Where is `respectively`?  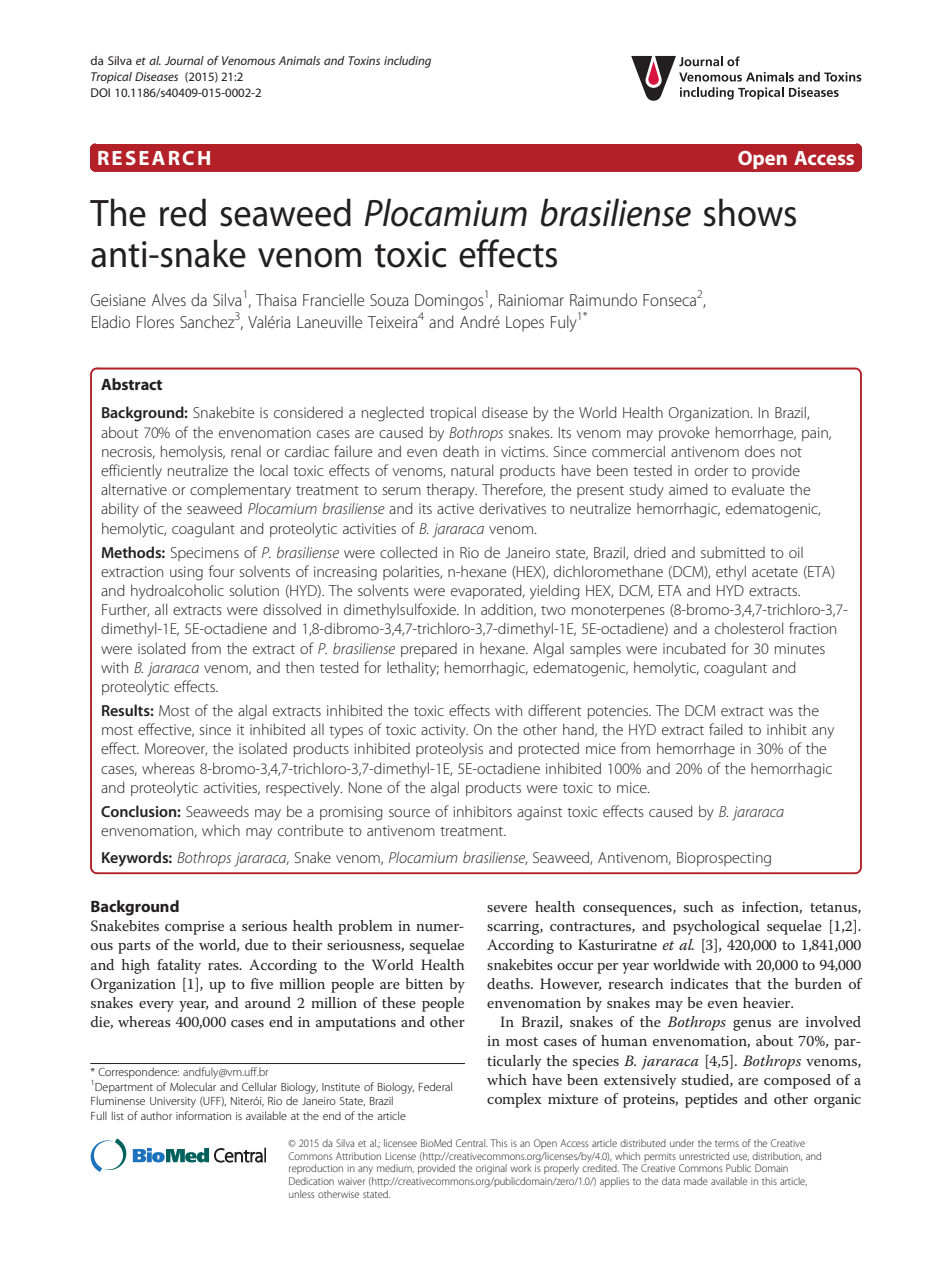 respectively is located at coordinates (304, 789).
